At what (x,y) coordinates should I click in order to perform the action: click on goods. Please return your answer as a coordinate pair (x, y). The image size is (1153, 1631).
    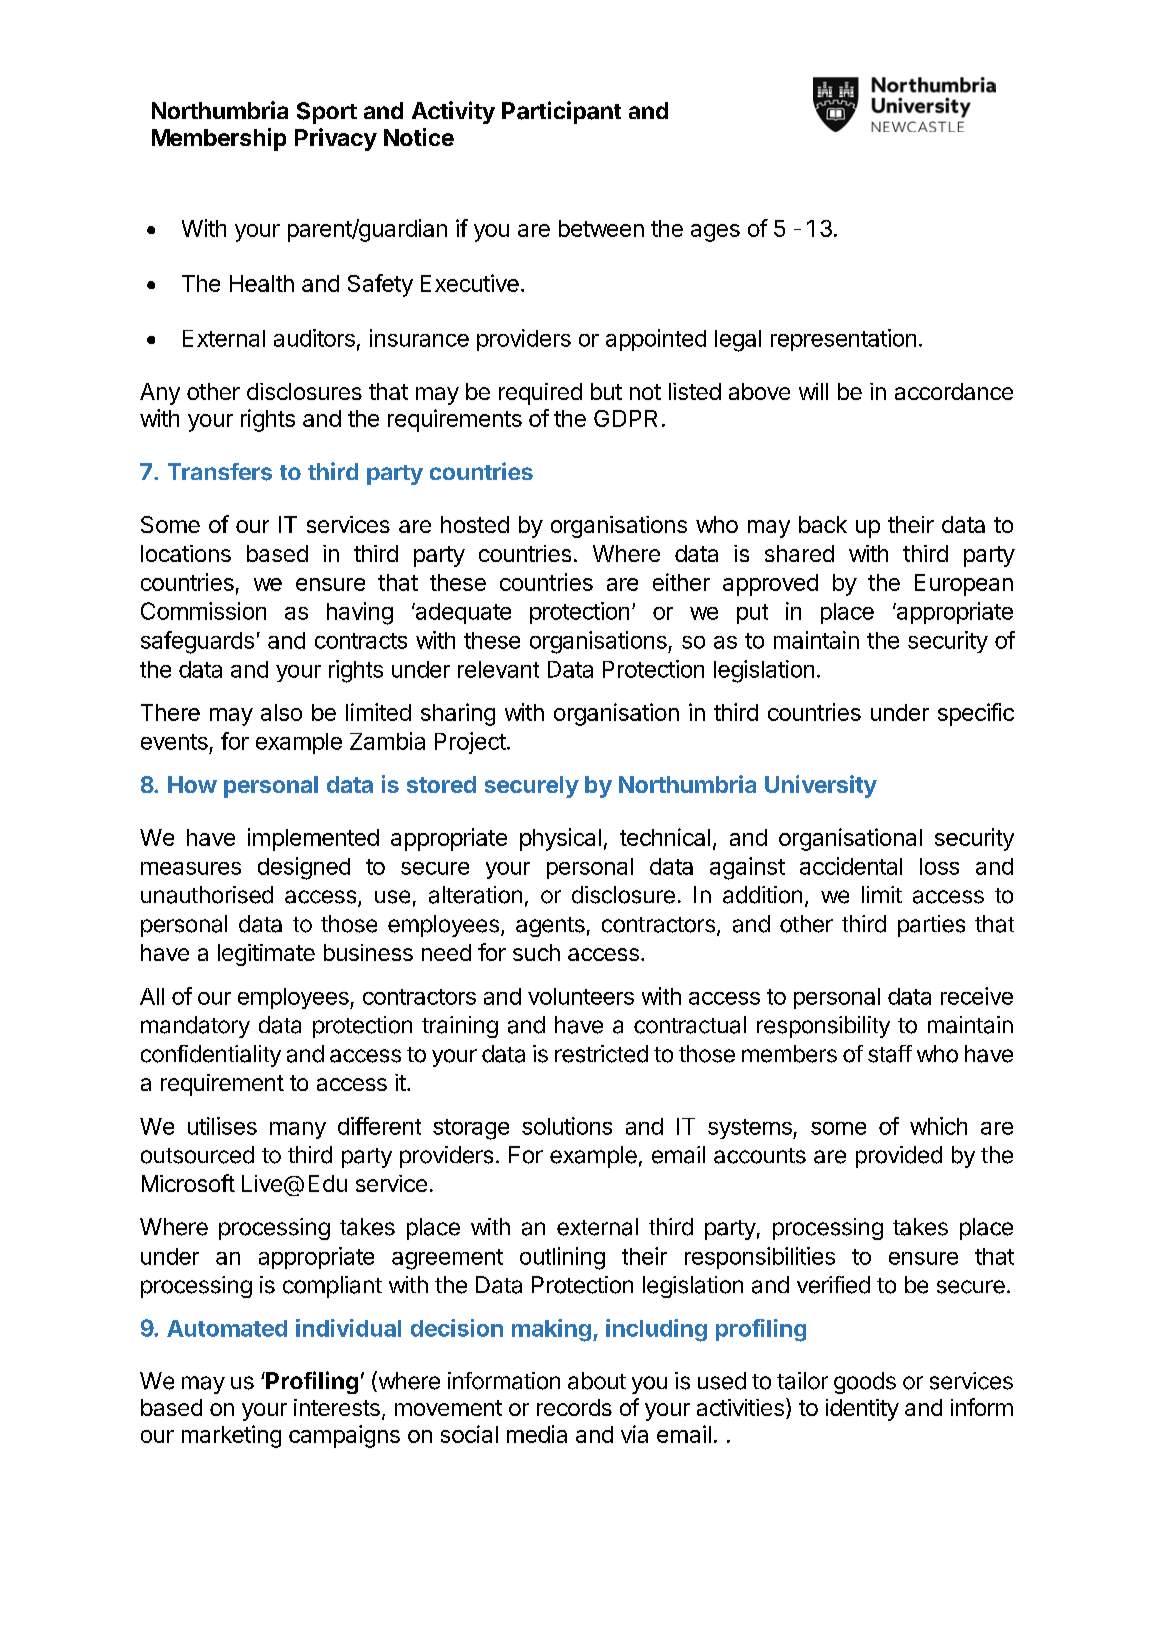
    Looking at the image, I should click on (865, 1383).
